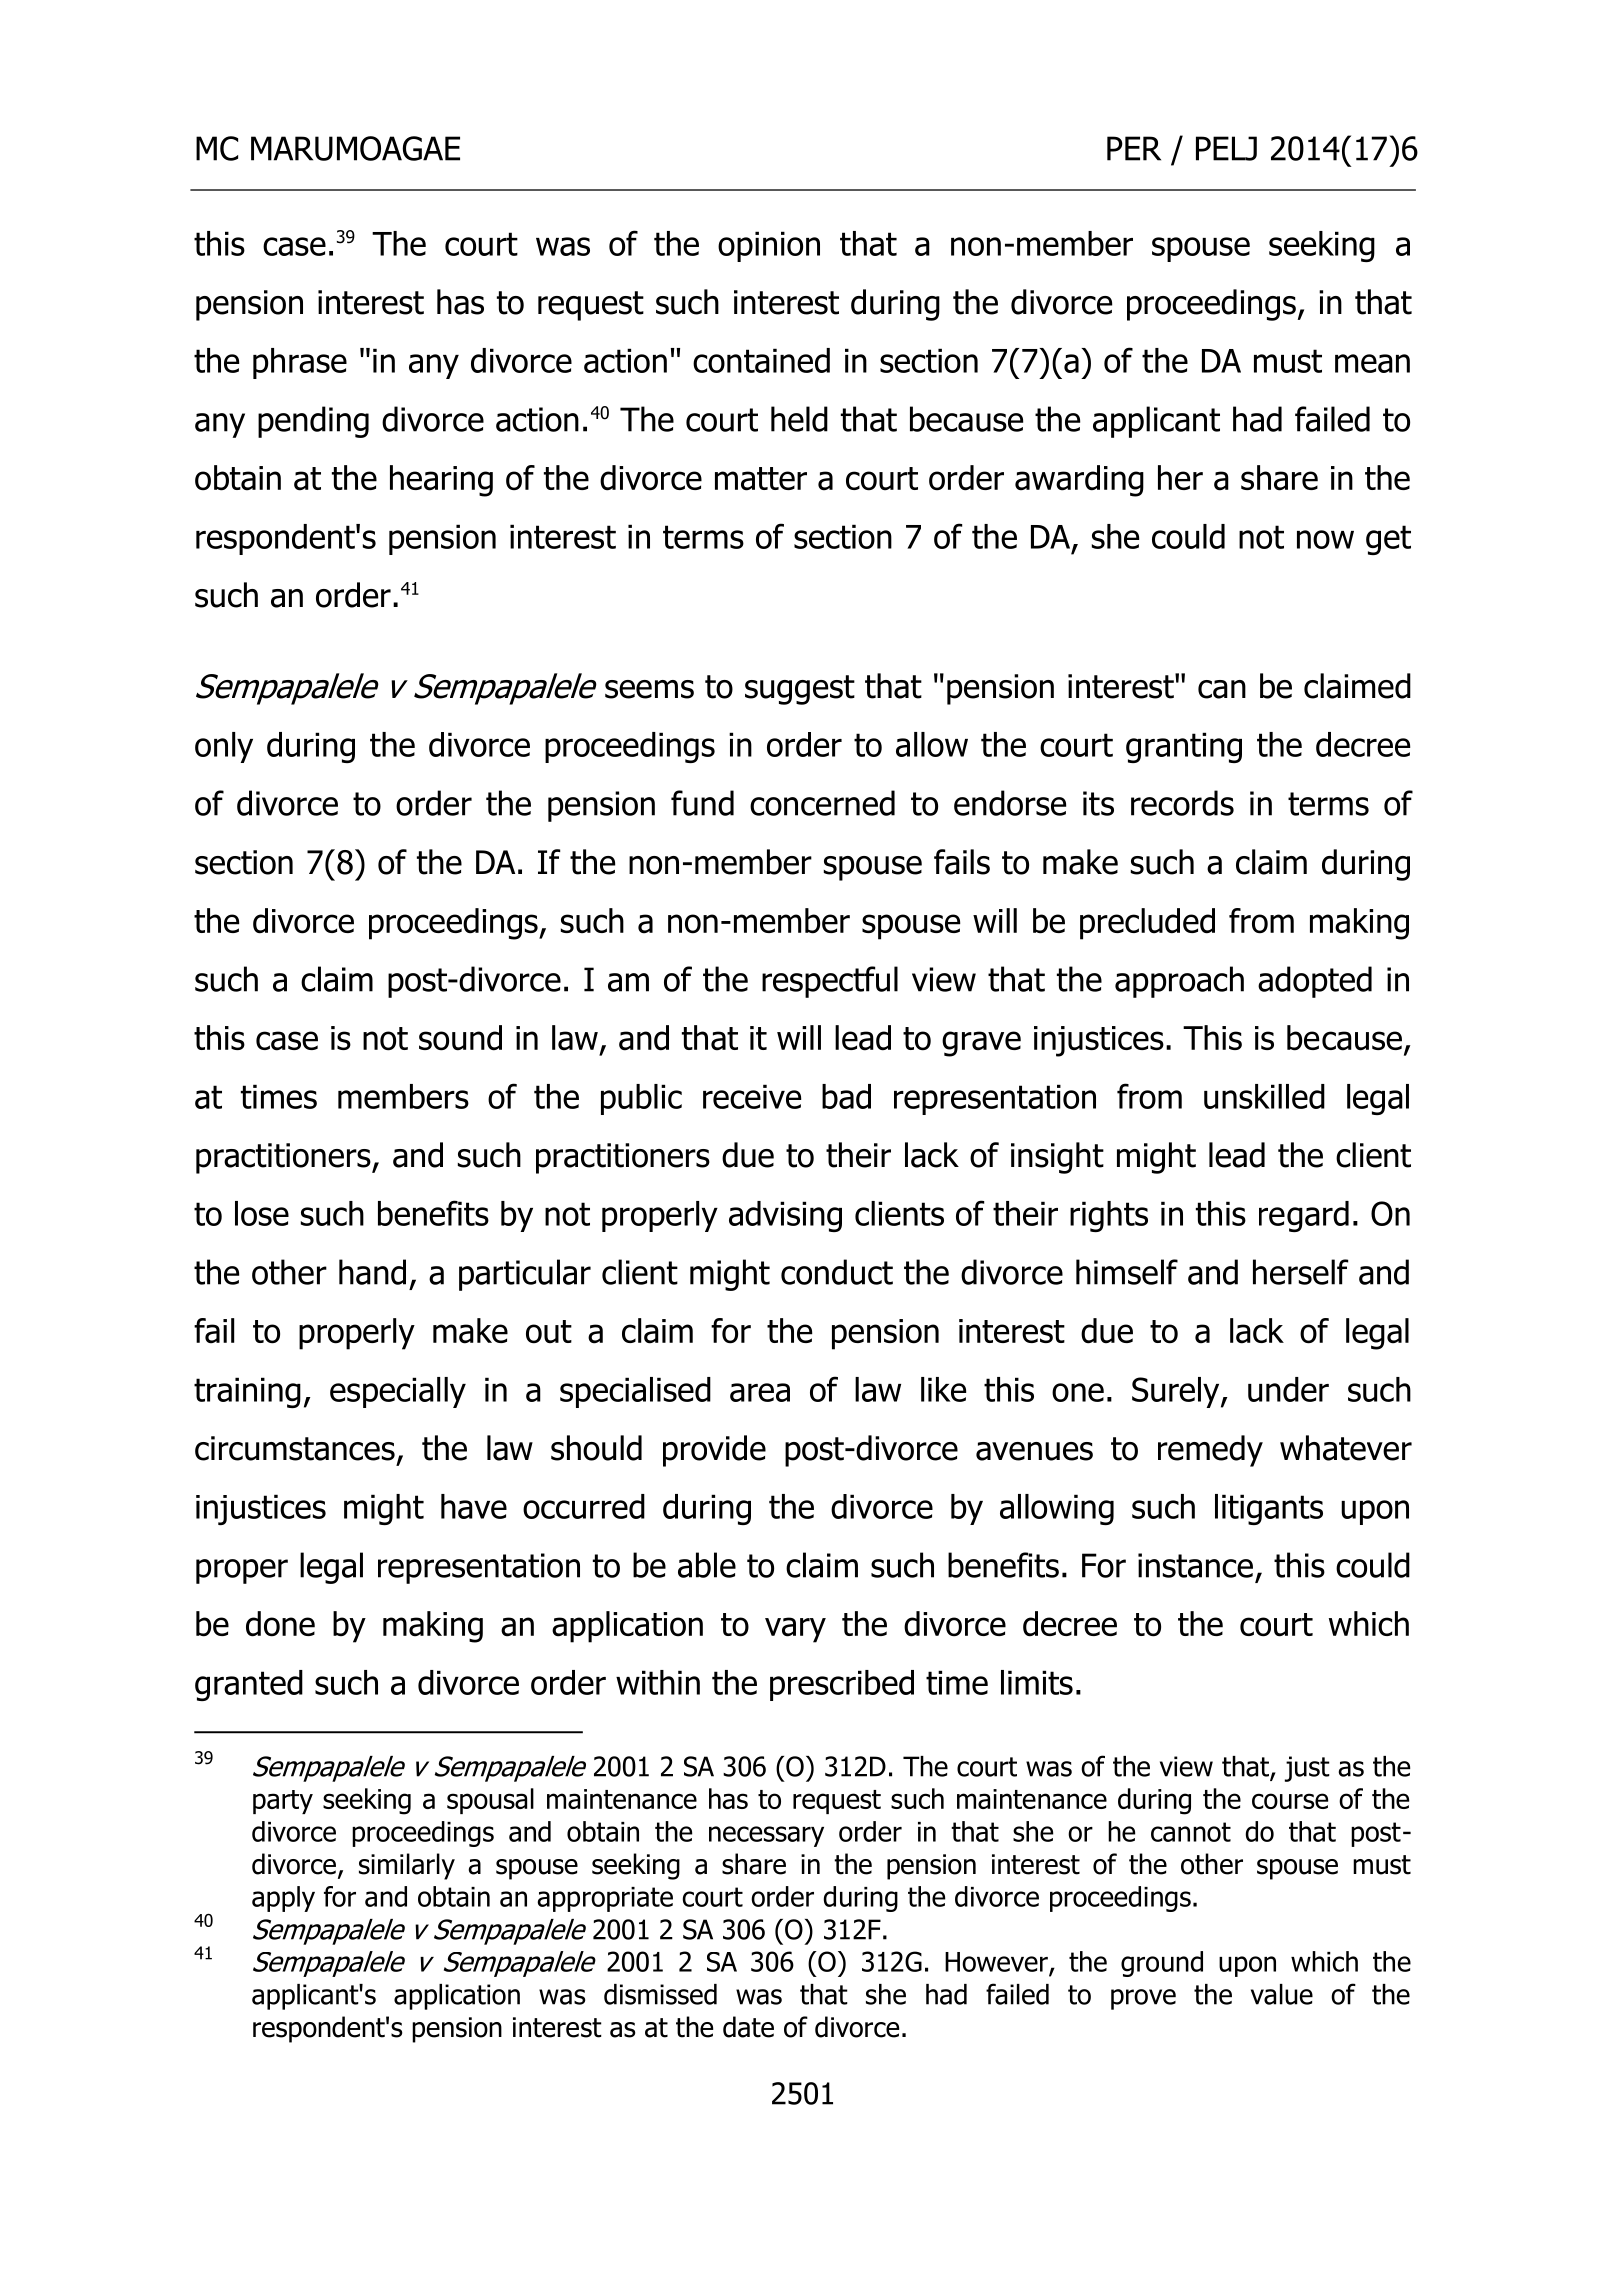  Describe the element at coordinates (748, 2027) in the screenshot. I see `date` at that location.
